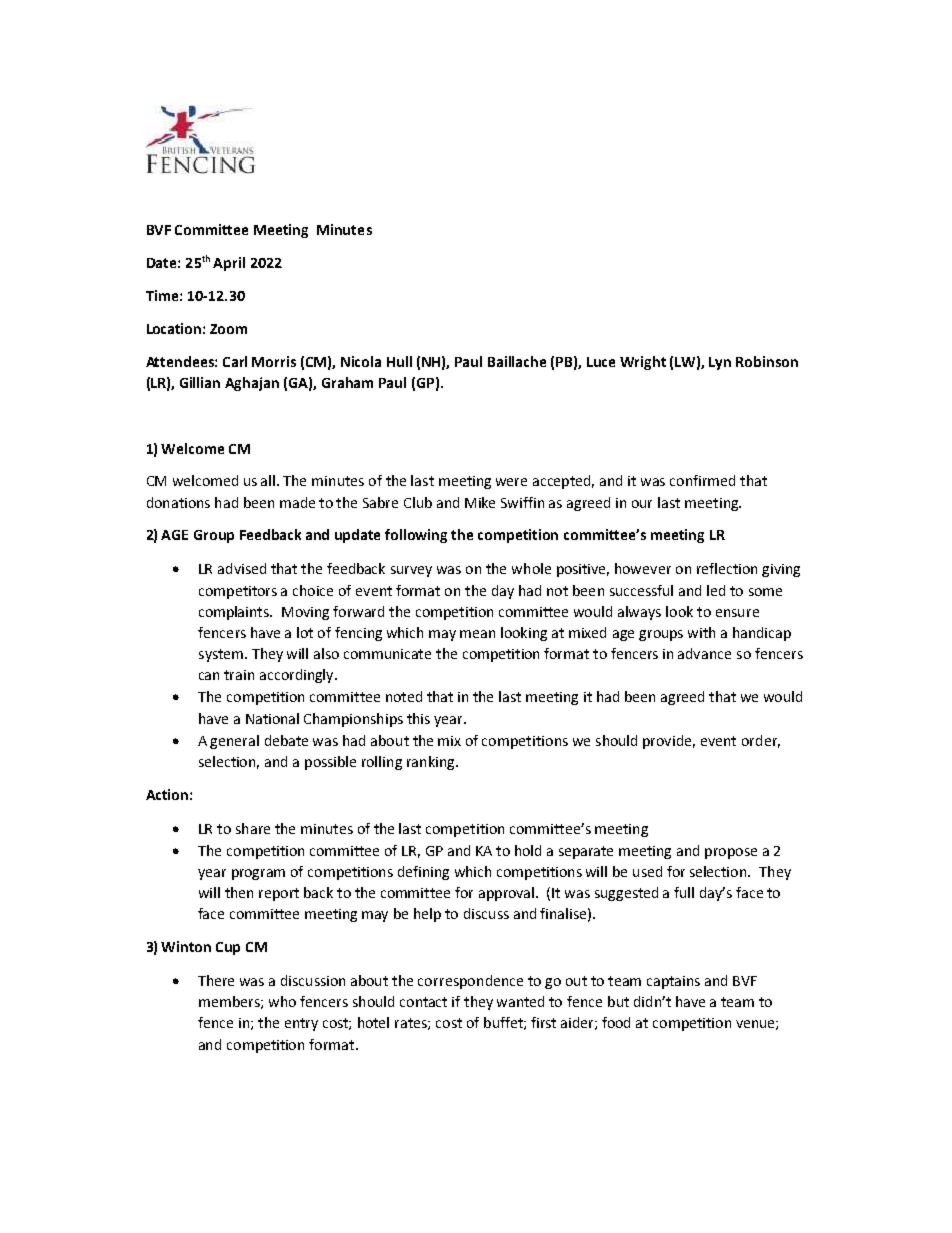 Image resolution: width=952 pixels, height=1233 pixels. Describe the element at coordinates (432, 763) in the document. I see `ranking` at that location.
